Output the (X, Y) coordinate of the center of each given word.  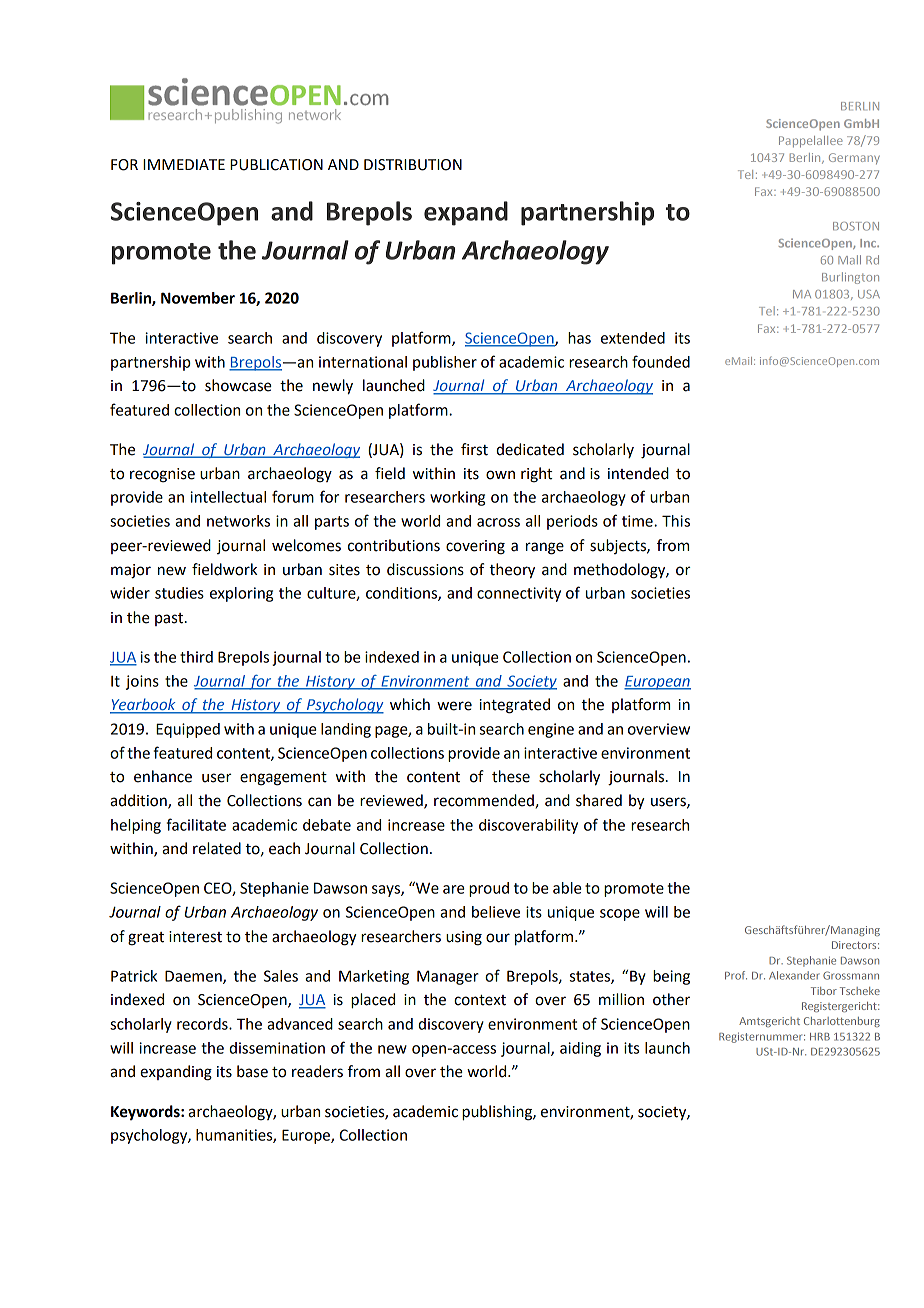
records (203, 1024)
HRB (820, 1037)
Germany (854, 158)
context (480, 1000)
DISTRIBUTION (413, 165)
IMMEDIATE (184, 164)
